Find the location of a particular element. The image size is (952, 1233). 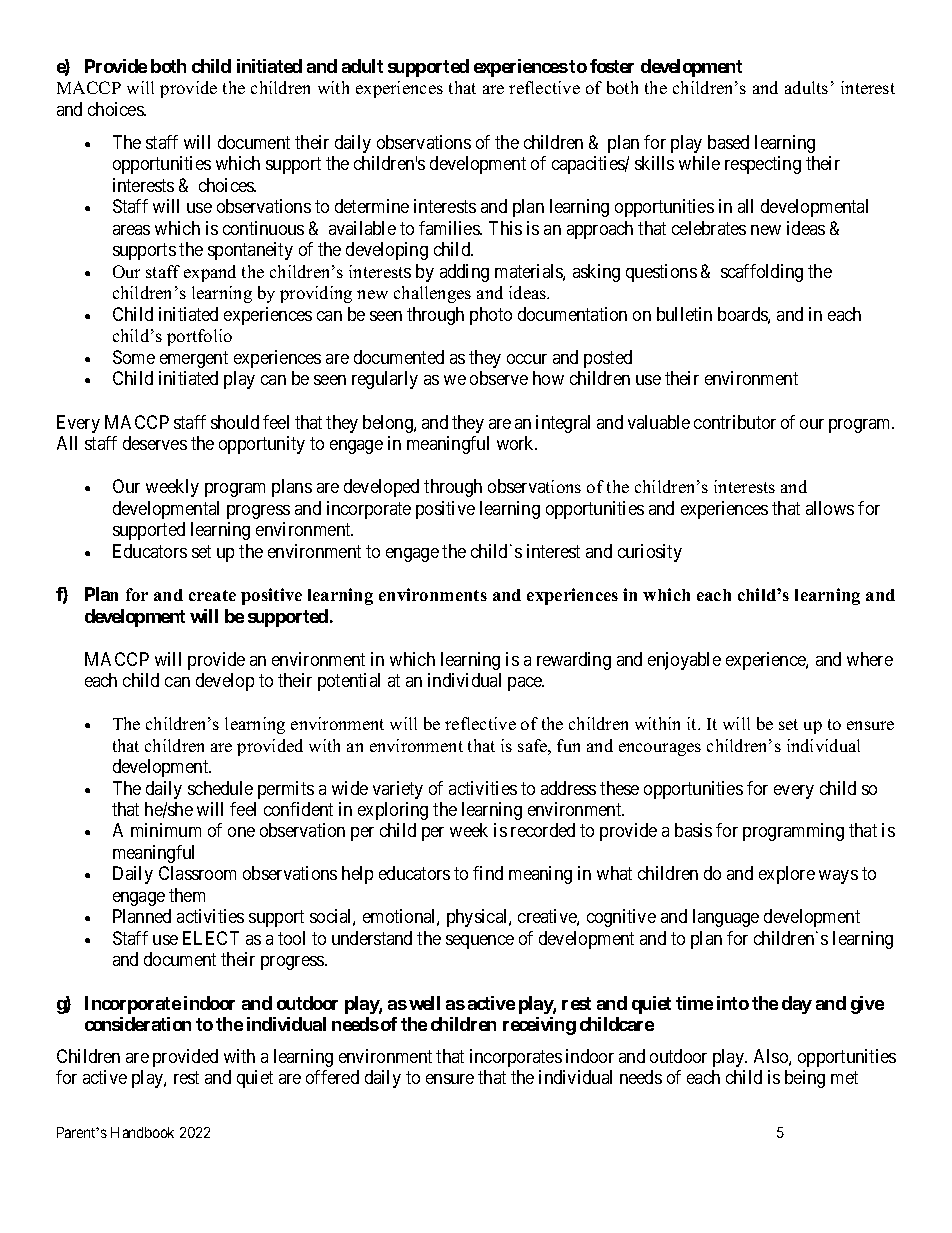

encourages is located at coordinates (660, 749).
